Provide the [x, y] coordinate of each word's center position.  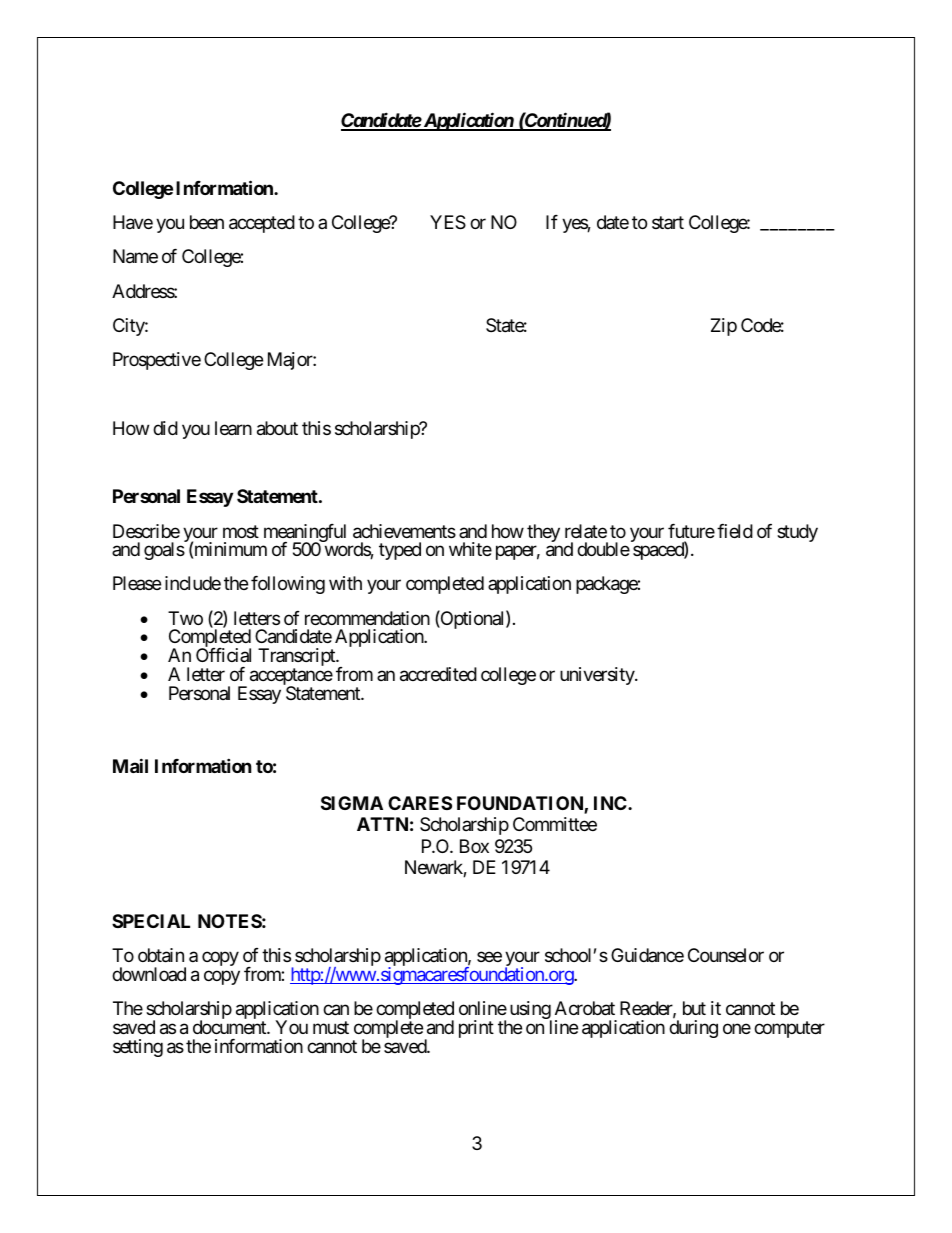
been [207, 222]
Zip [724, 327]
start [668, 223]
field [735, 531]
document [230, 1027]
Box [474, 846]
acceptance [291, 678]
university [598, 676]
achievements [404, 531]
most [241, 531]
